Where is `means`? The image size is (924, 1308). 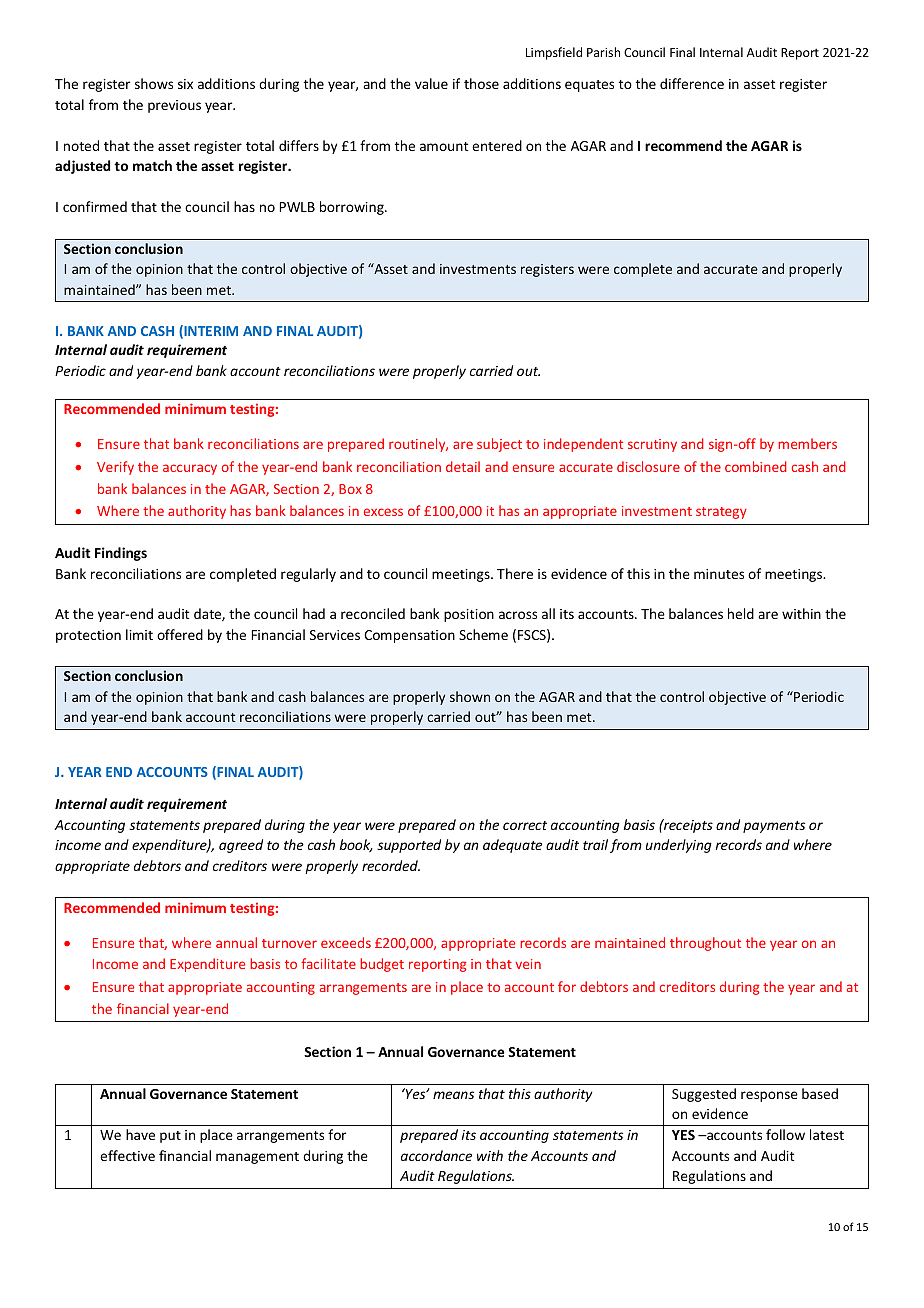
means is located at coordinates (453, 1095).
